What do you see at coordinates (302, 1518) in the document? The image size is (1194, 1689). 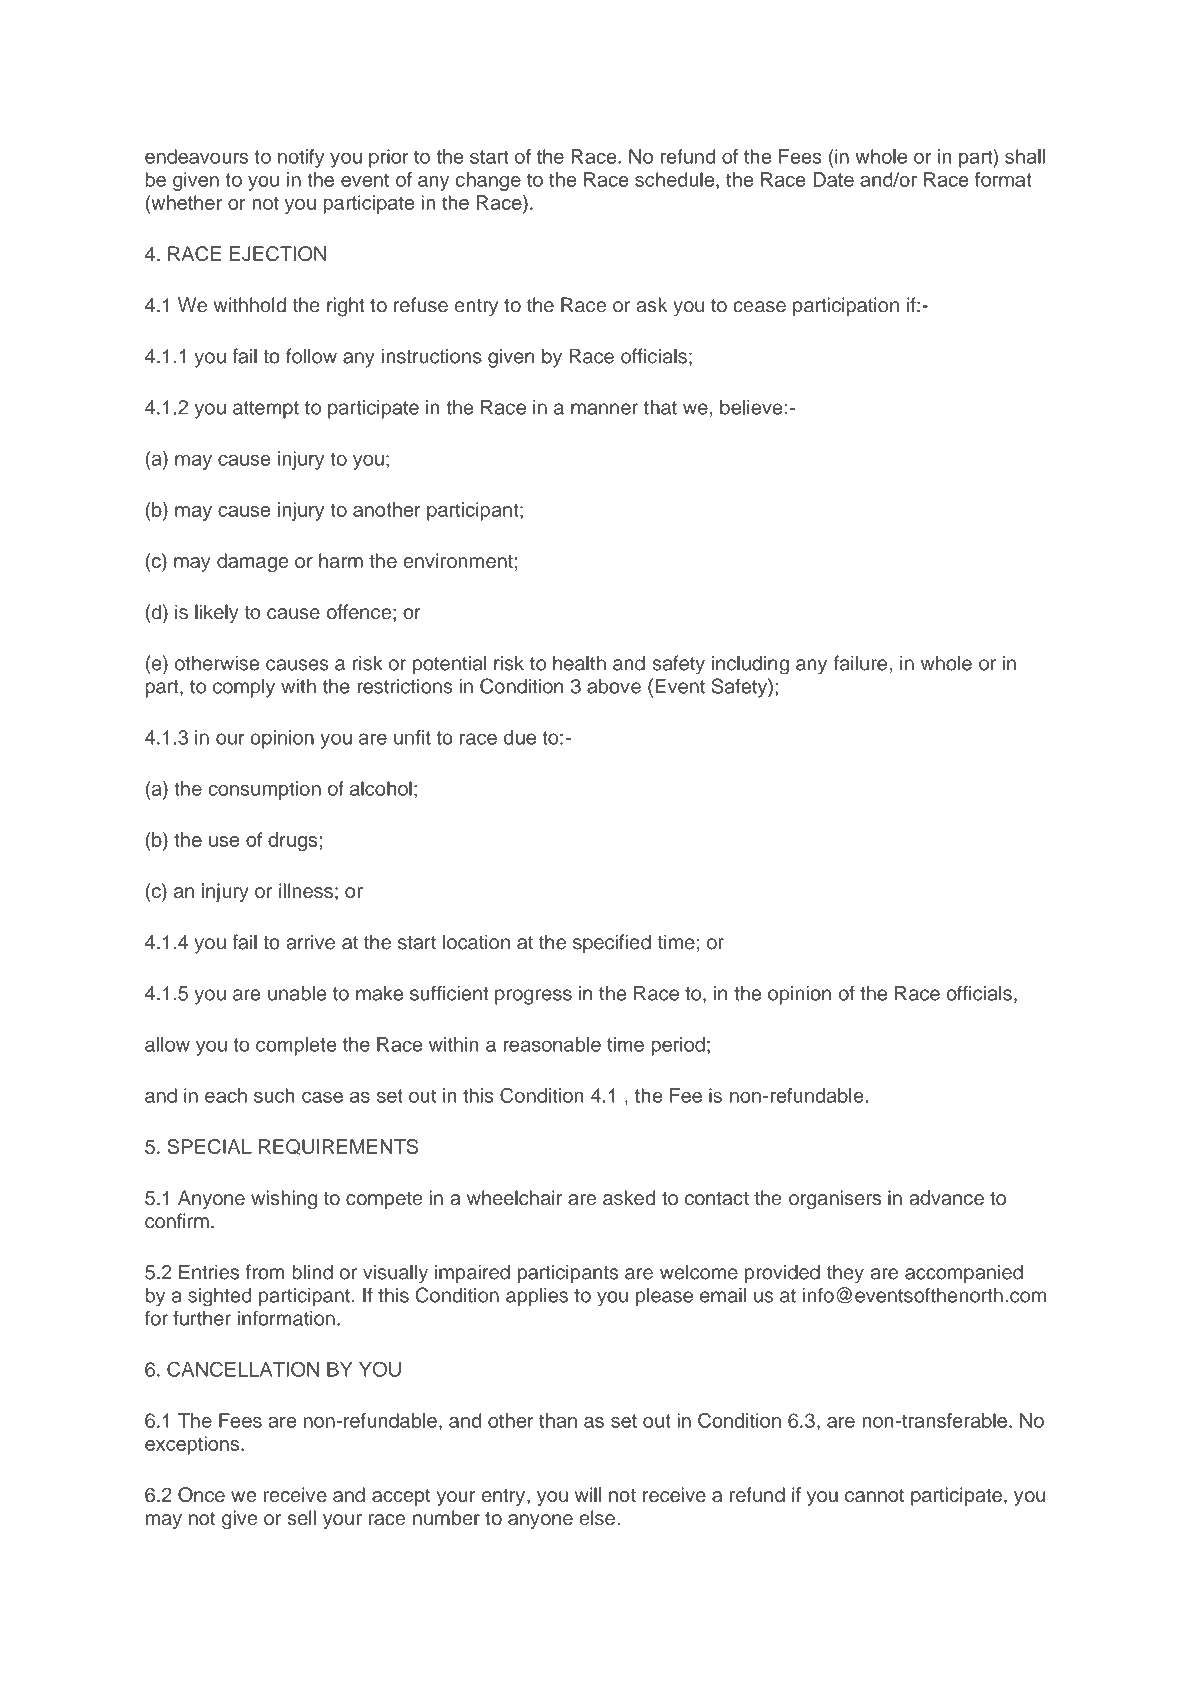 I see `sell` at bounding box center [302, 1518].
